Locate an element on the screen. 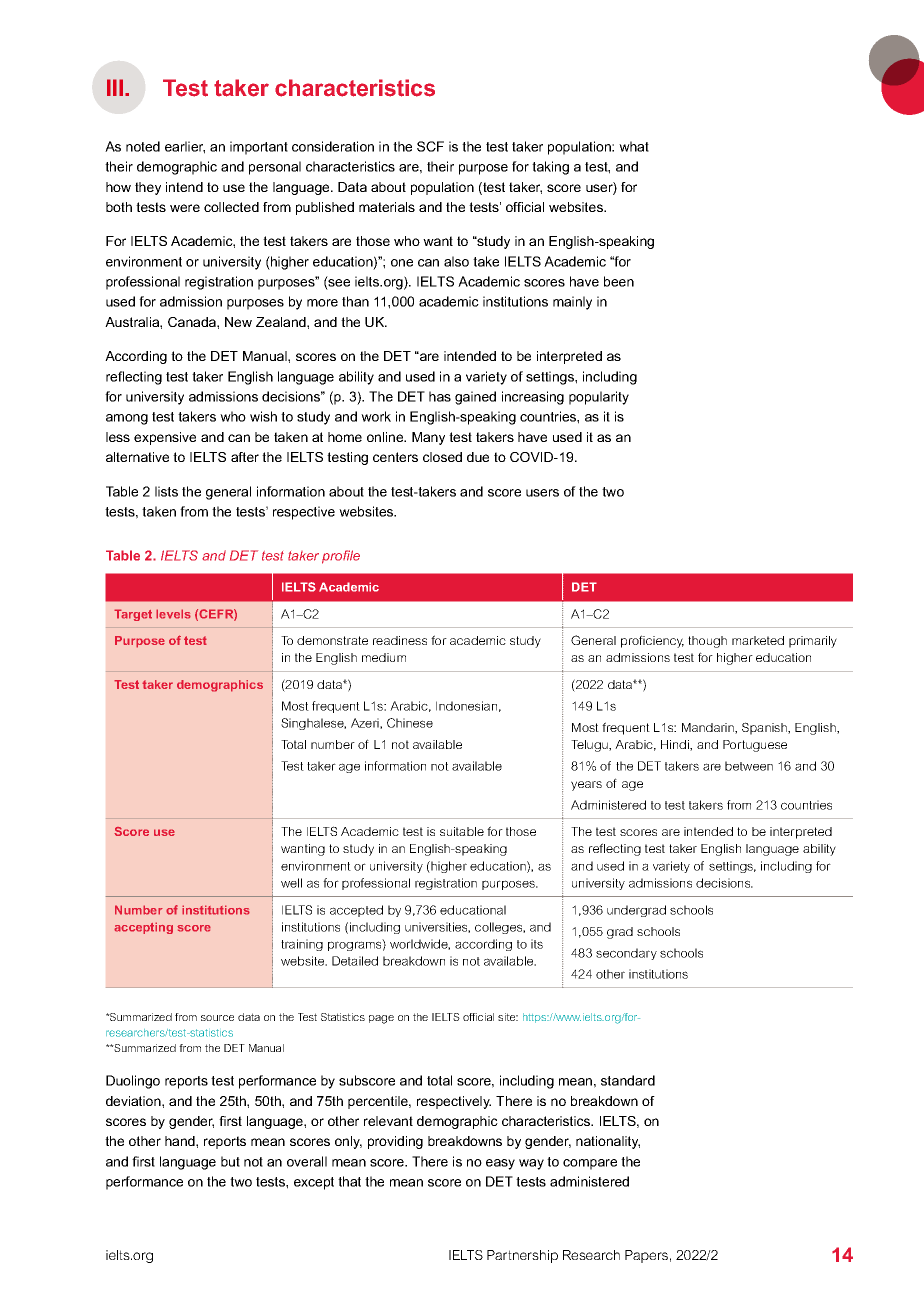 The image size is (924, 1308). readiness is located at coordinates (400, 640).
